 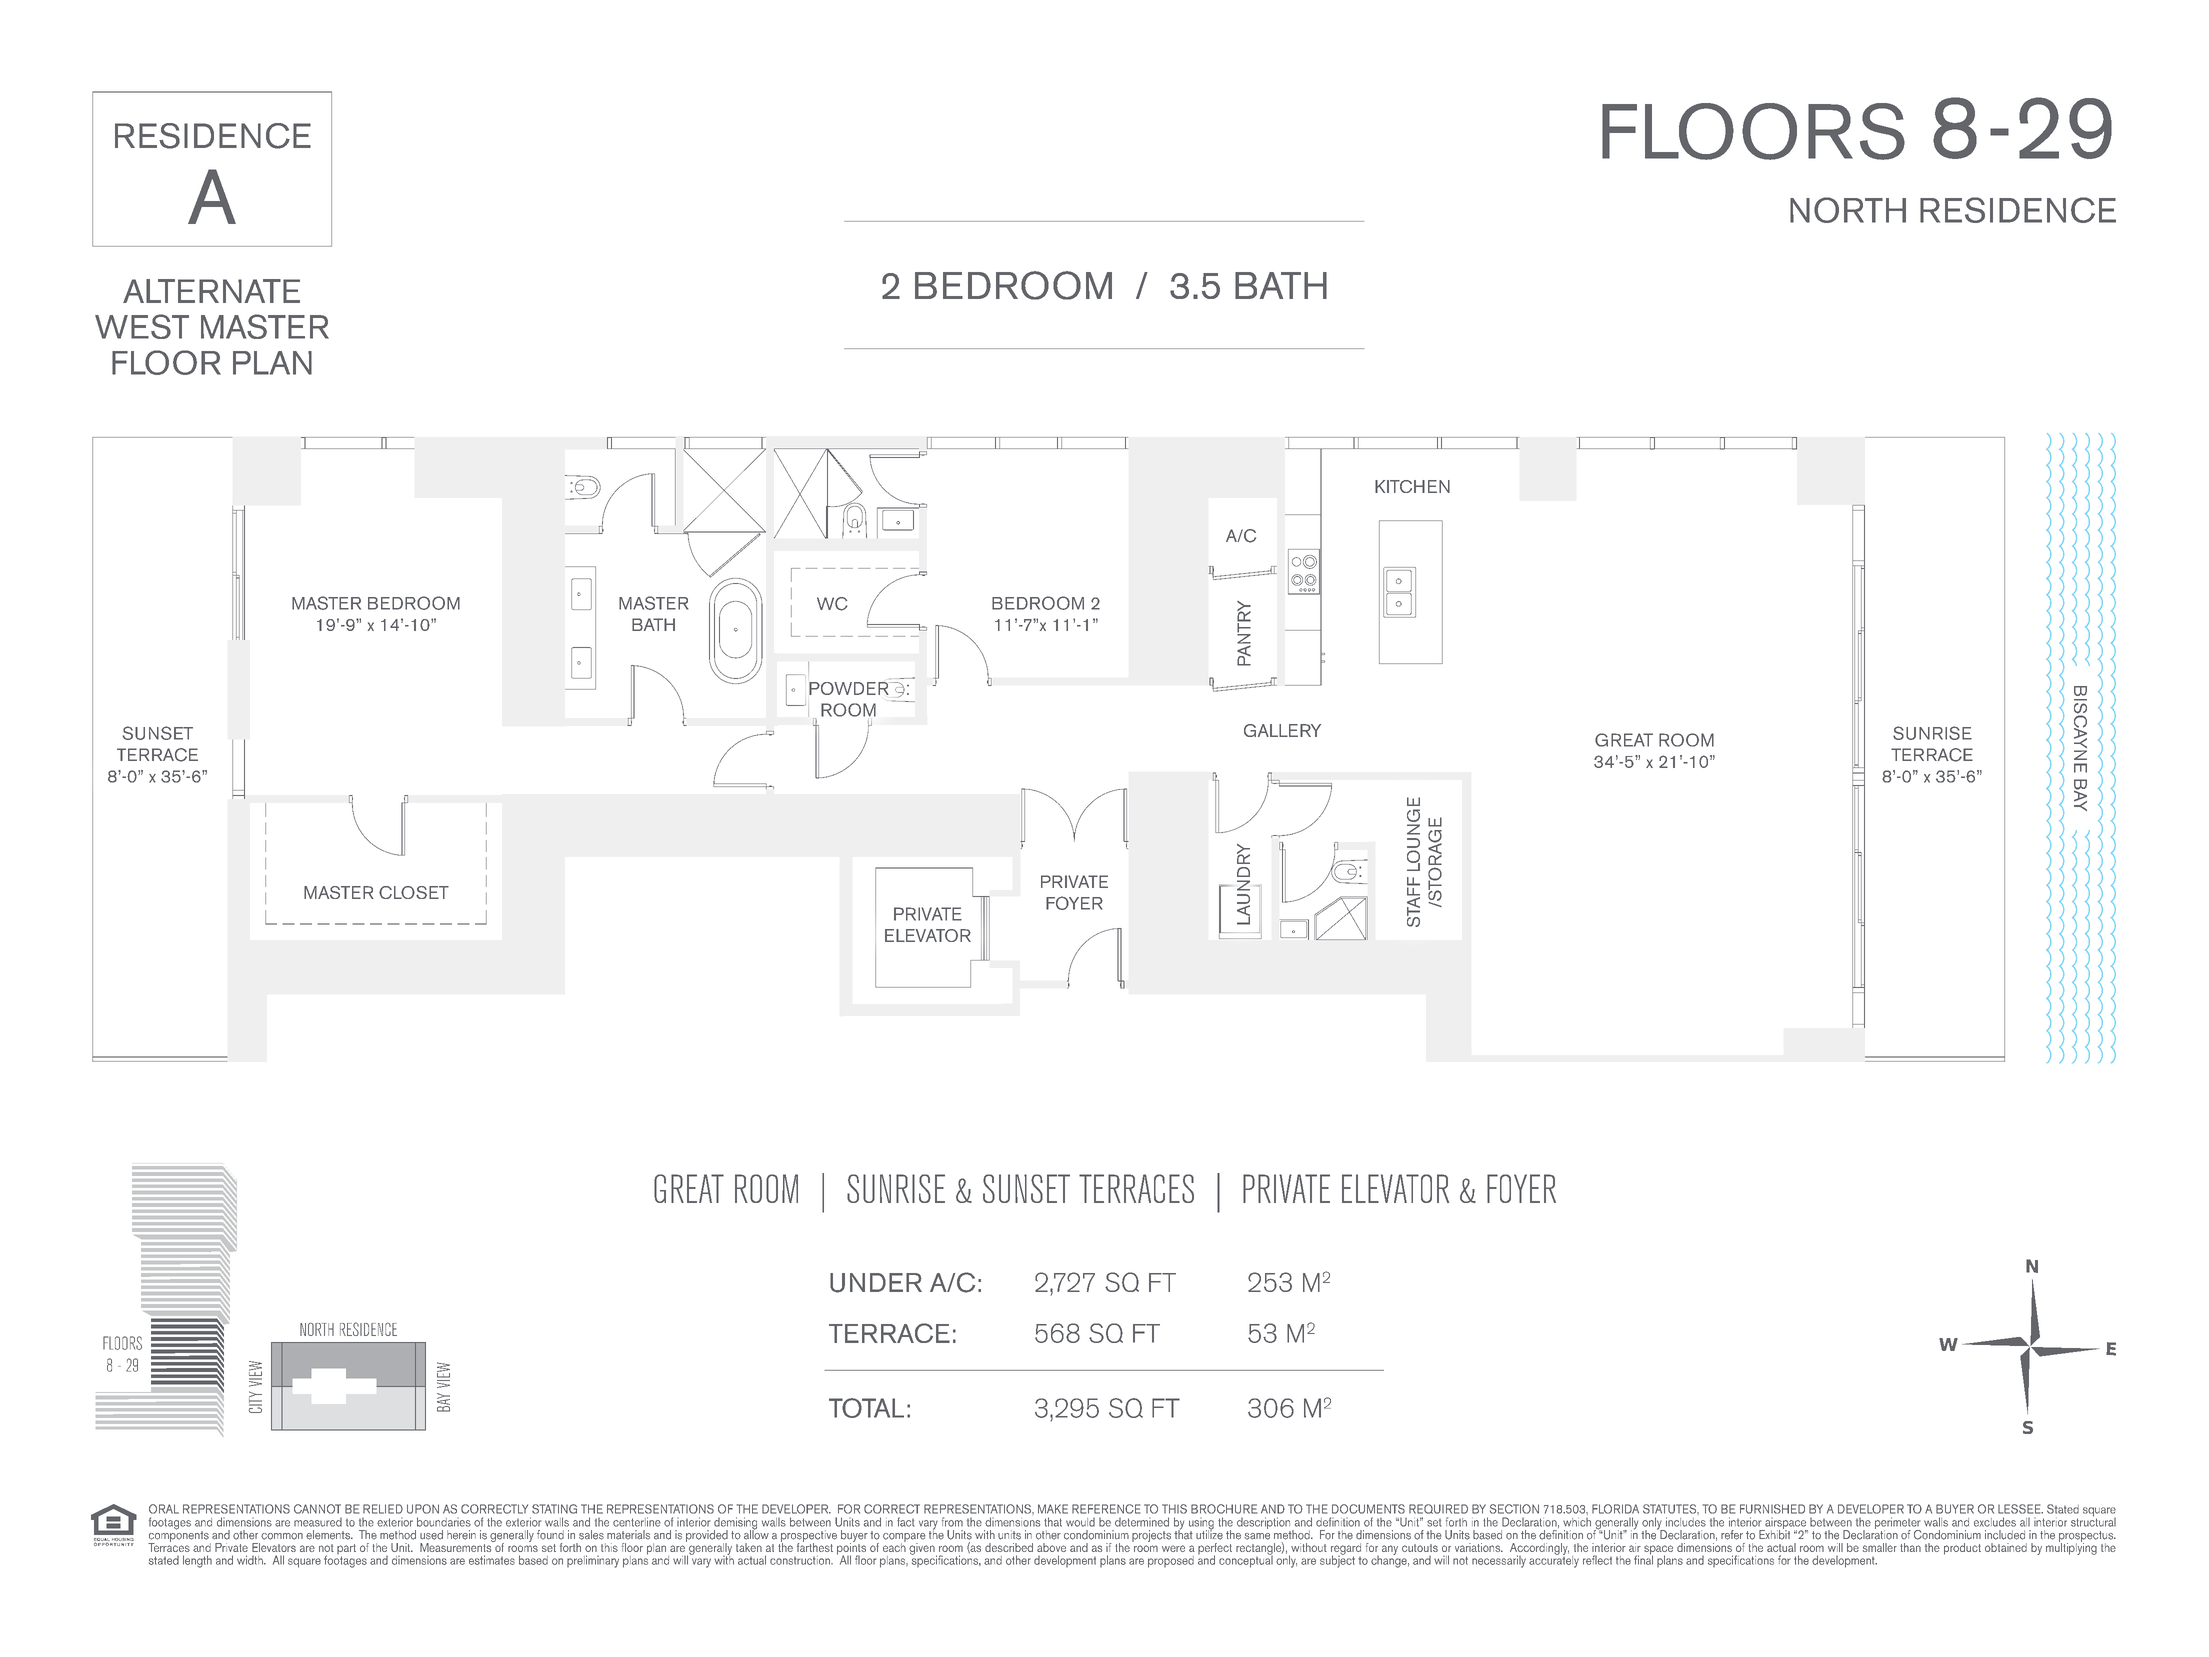 I want to click on CLOSET, so click(x=414, y=892).
